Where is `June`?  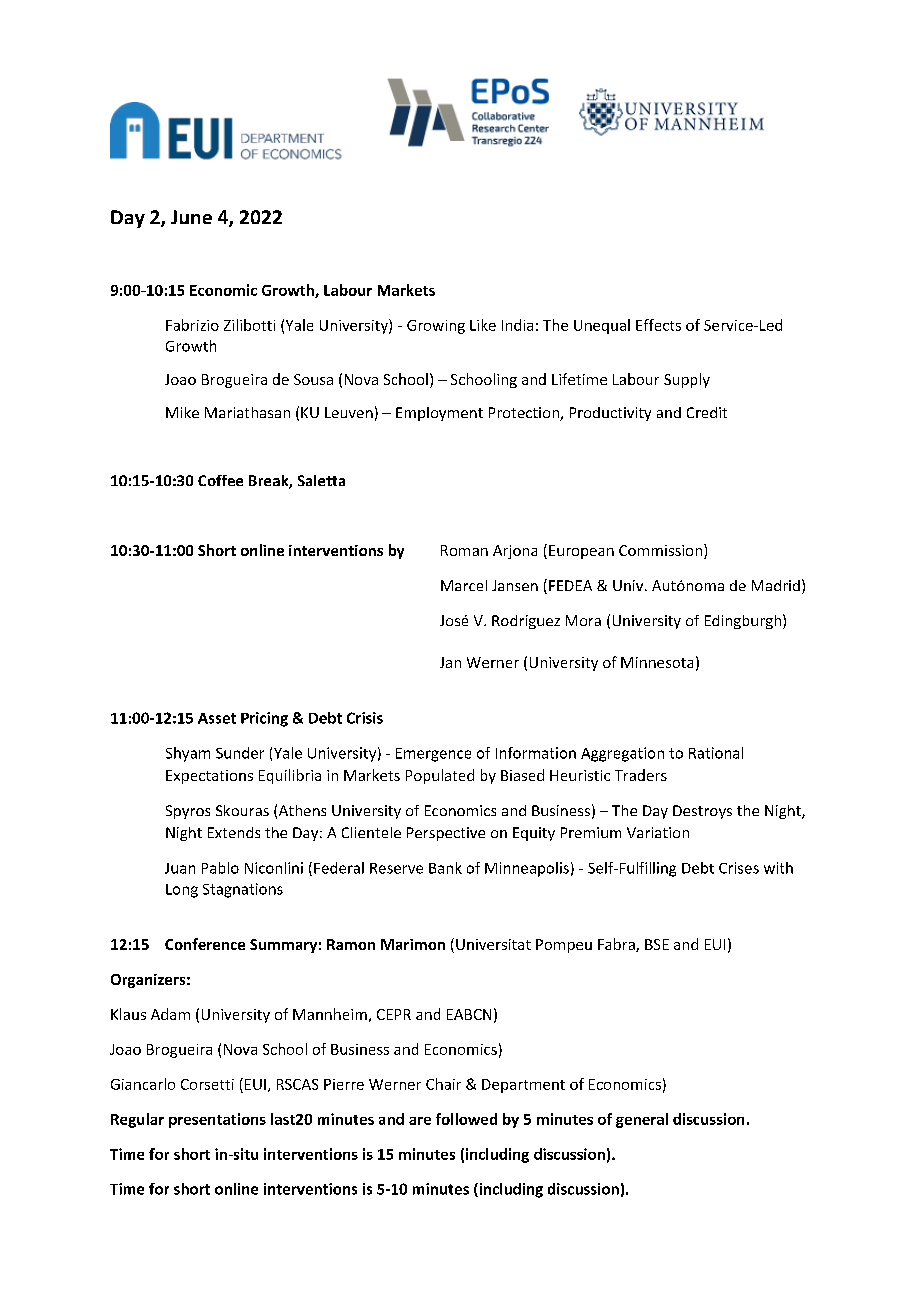
June is located at coordinates (191, 217).
